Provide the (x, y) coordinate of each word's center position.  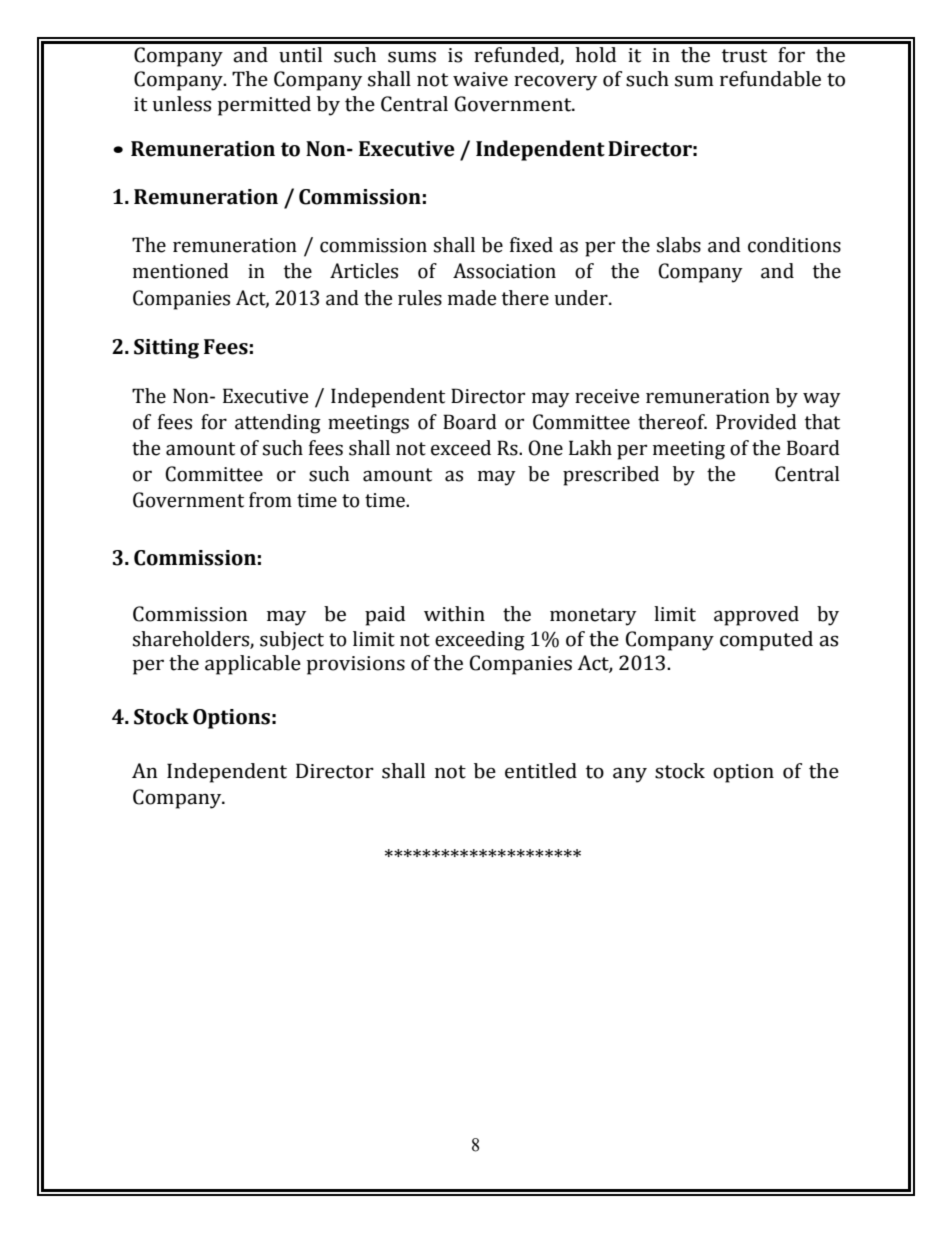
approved (756, 616)
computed (766, 641)
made (472, 298)
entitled (541, 771)
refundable (770, 79)
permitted (264, 106)
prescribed (611, 476)
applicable (253, 665)
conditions (794, 245)
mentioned (181, 271)
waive (480, 79)
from (270, 500)
